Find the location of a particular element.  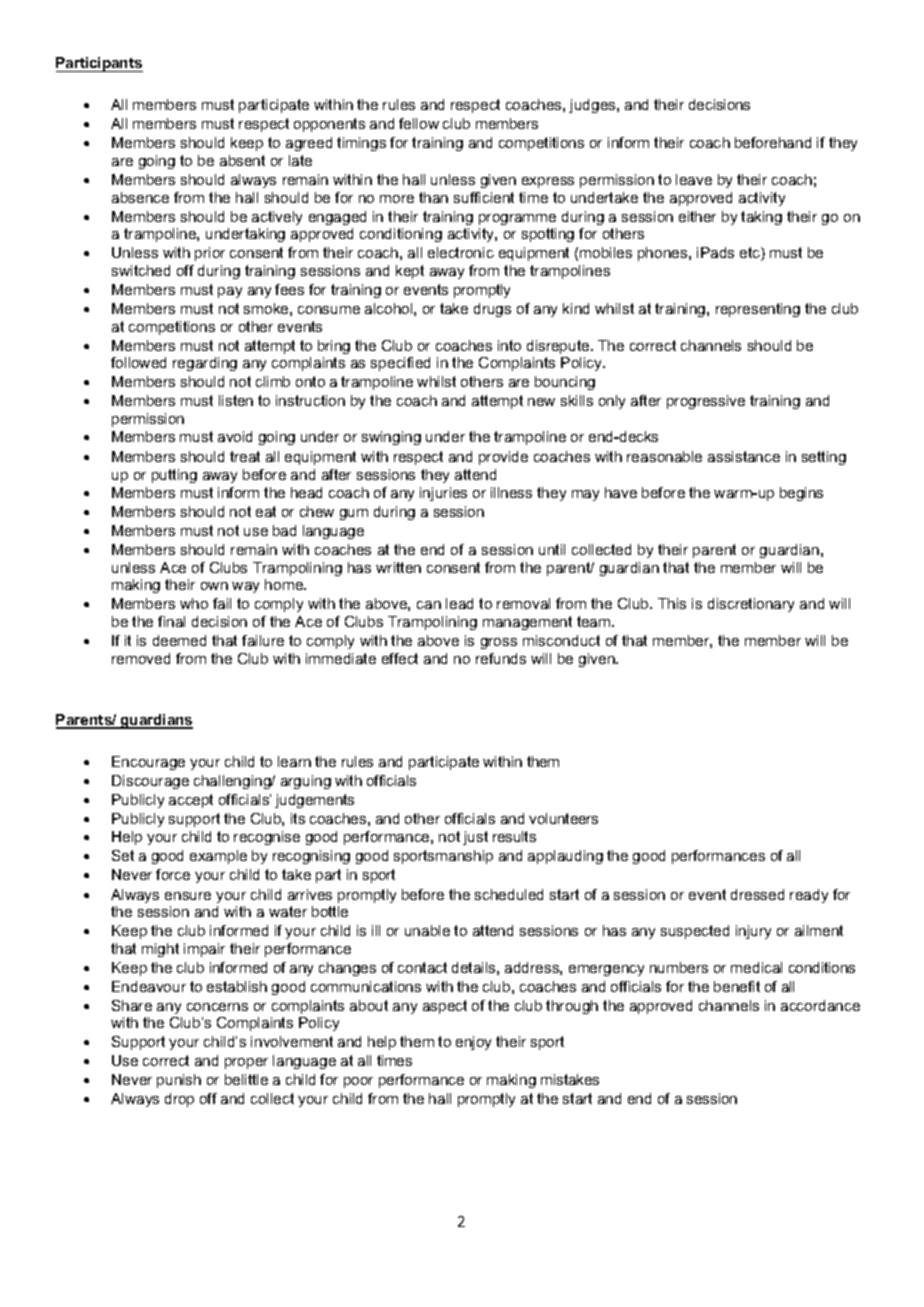

injuries is located at coordinates (443, 494).
